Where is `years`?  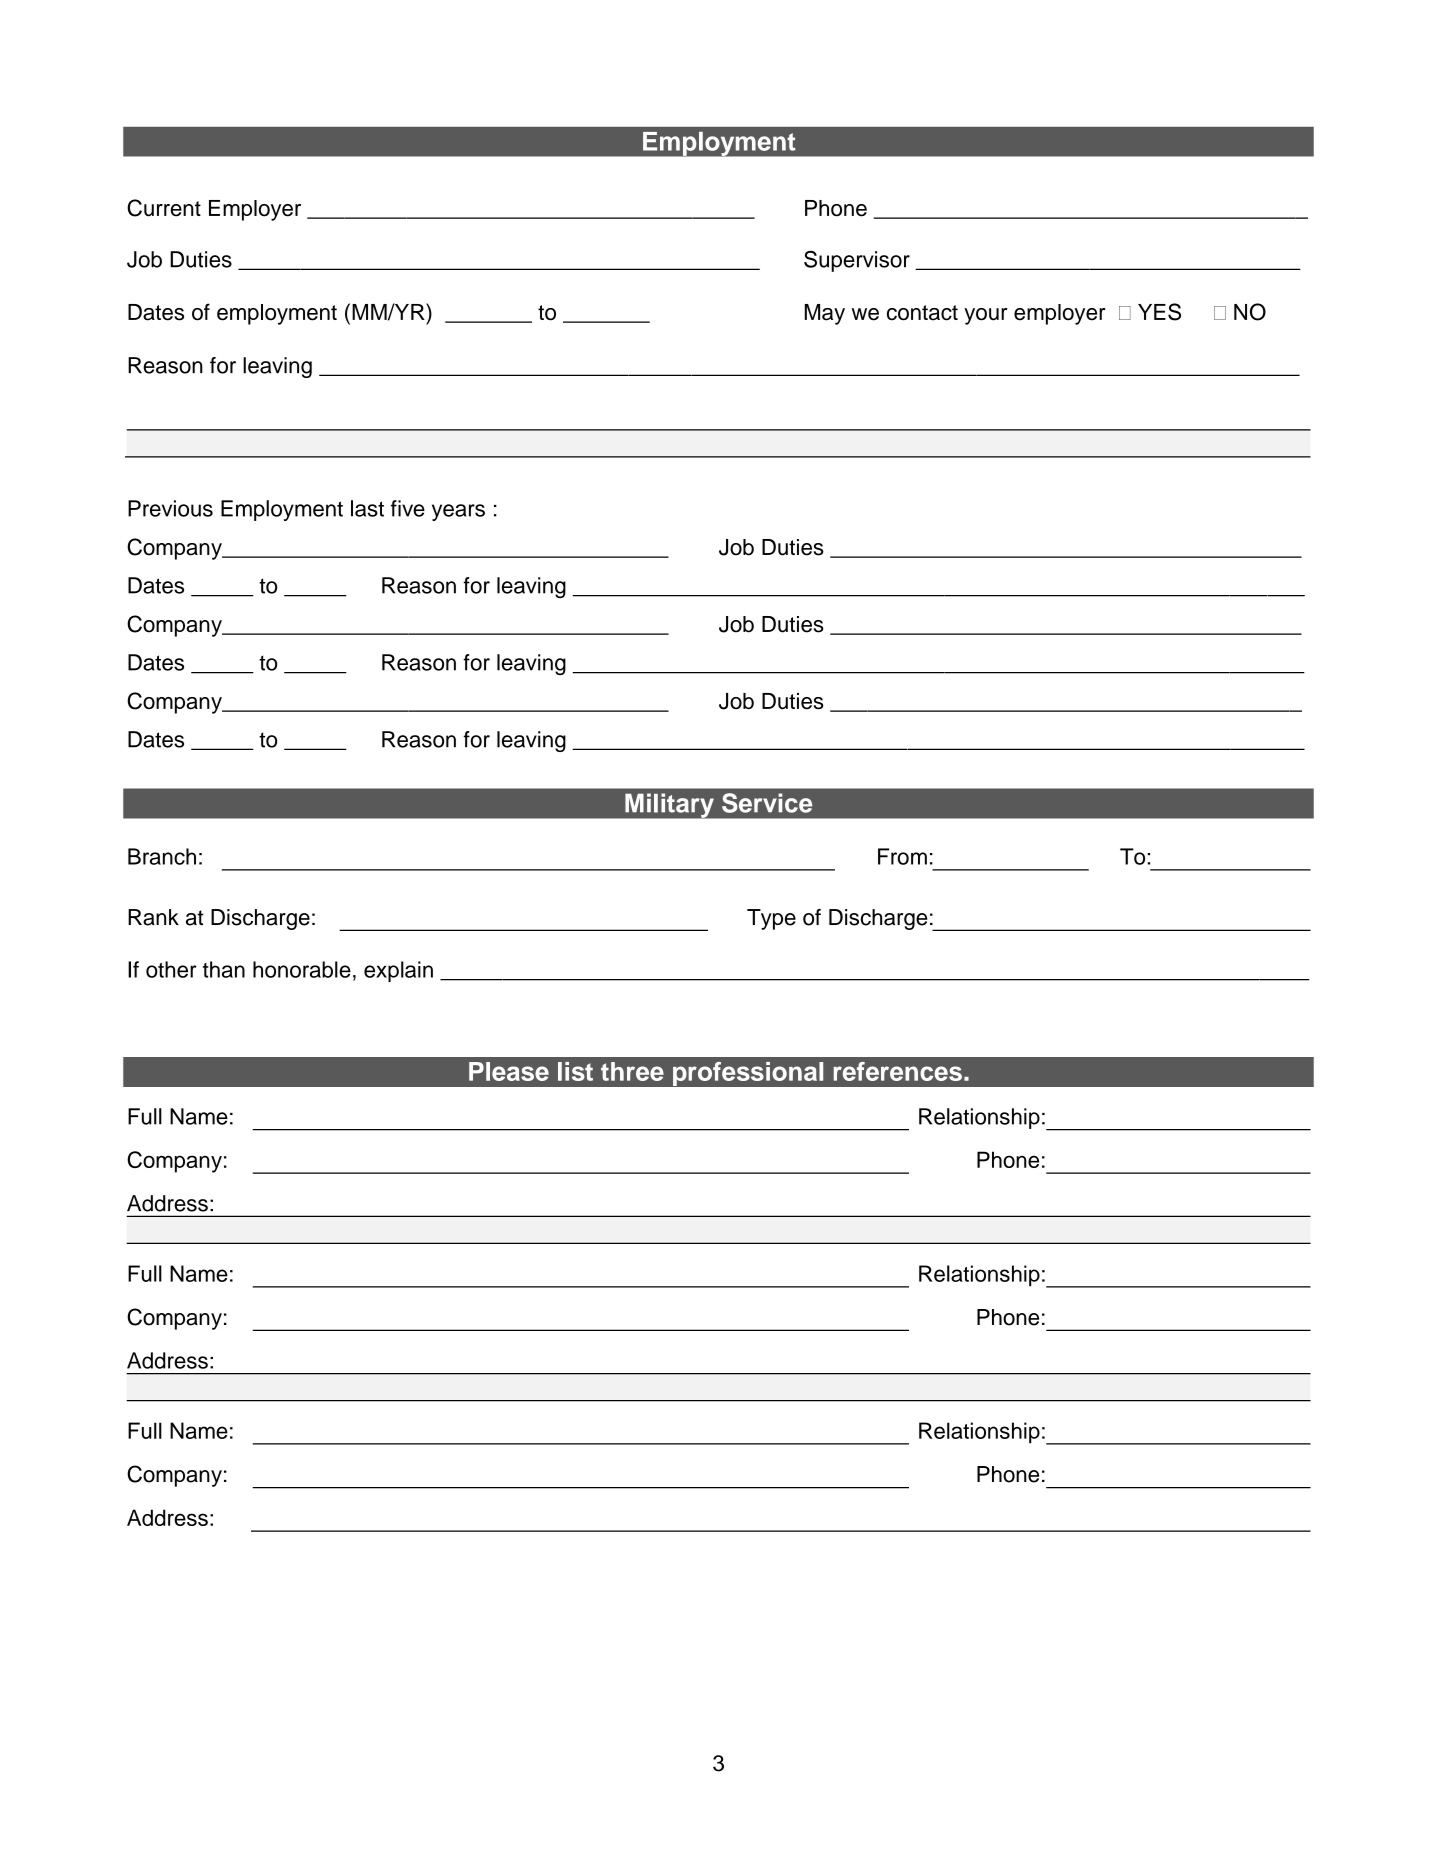
years is located at coordinates (458, 512).
